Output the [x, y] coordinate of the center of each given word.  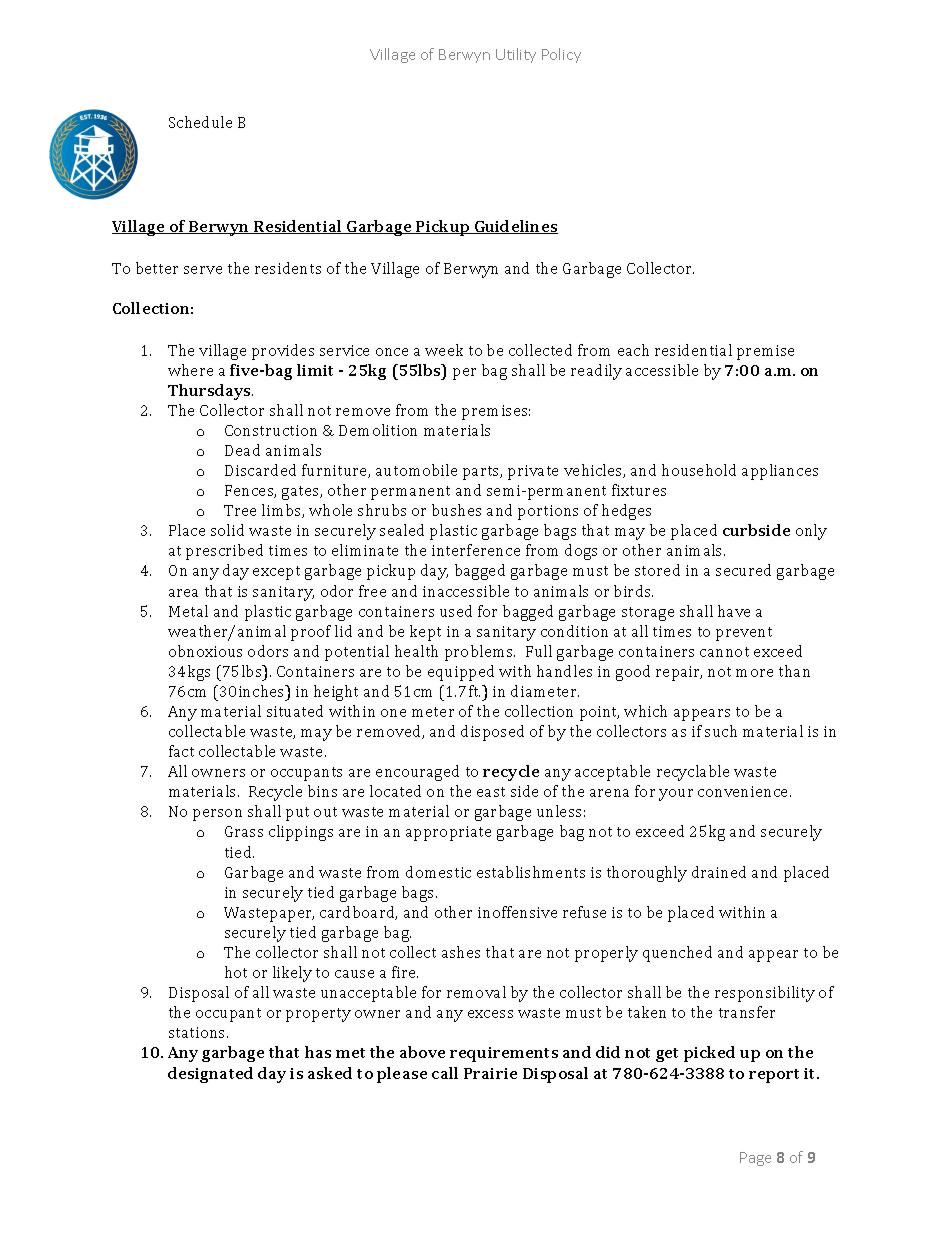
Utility [516, 55]
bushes [456, 510]
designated [210, 1075]
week [444, 350]
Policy [561, 55]
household [699, 470]
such [721, 731]
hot [236, 972]
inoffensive [517, 912]
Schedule [200, 122]
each [633, 350]
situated [295, 711]
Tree [240, 510]
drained [719, 872]
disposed [492, 733]
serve [203, 270]
